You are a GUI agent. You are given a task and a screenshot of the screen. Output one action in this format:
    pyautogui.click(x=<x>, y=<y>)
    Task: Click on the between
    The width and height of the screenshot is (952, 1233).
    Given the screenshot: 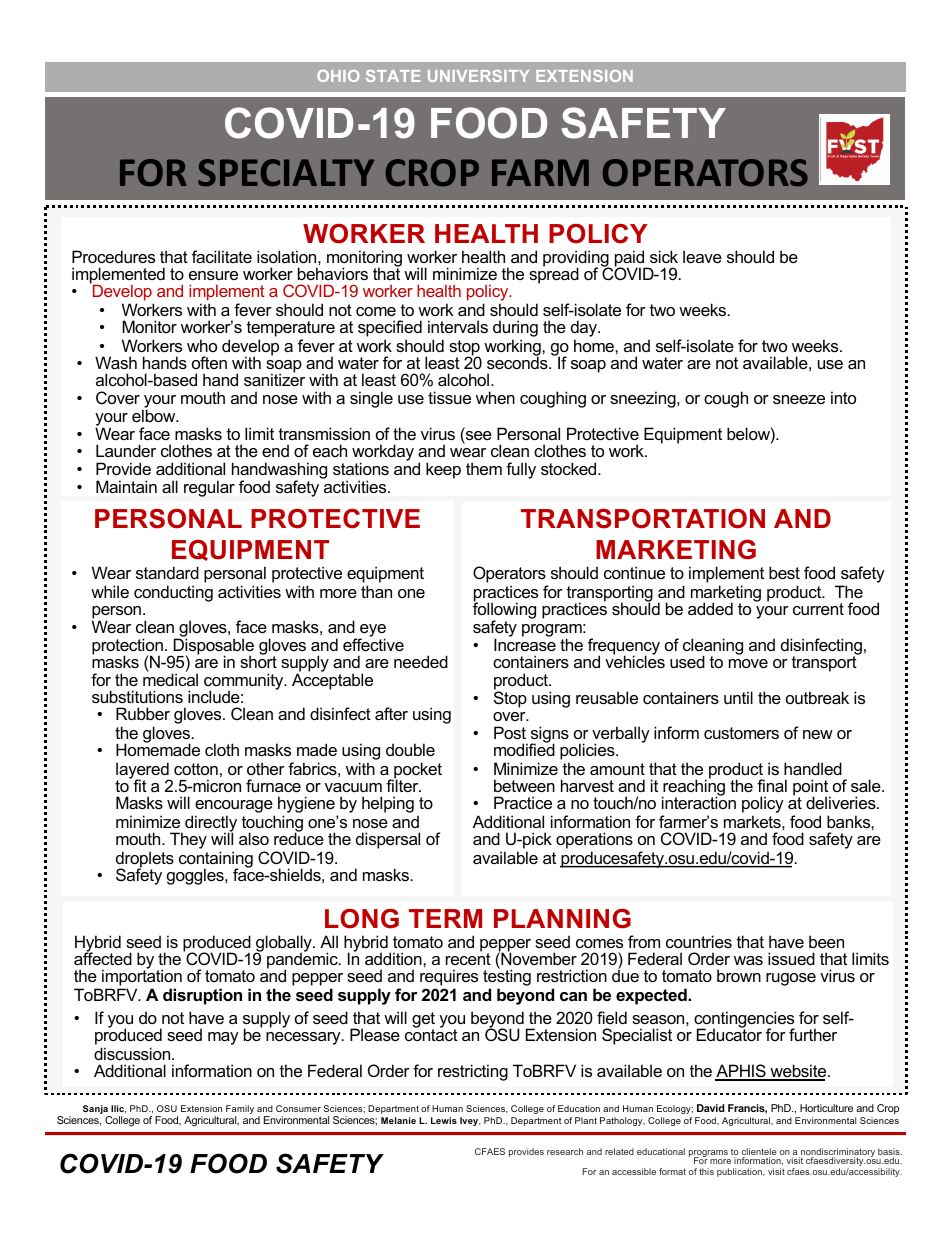 What is the action you would take?
    pyautogui.click(x=524, y=785)
